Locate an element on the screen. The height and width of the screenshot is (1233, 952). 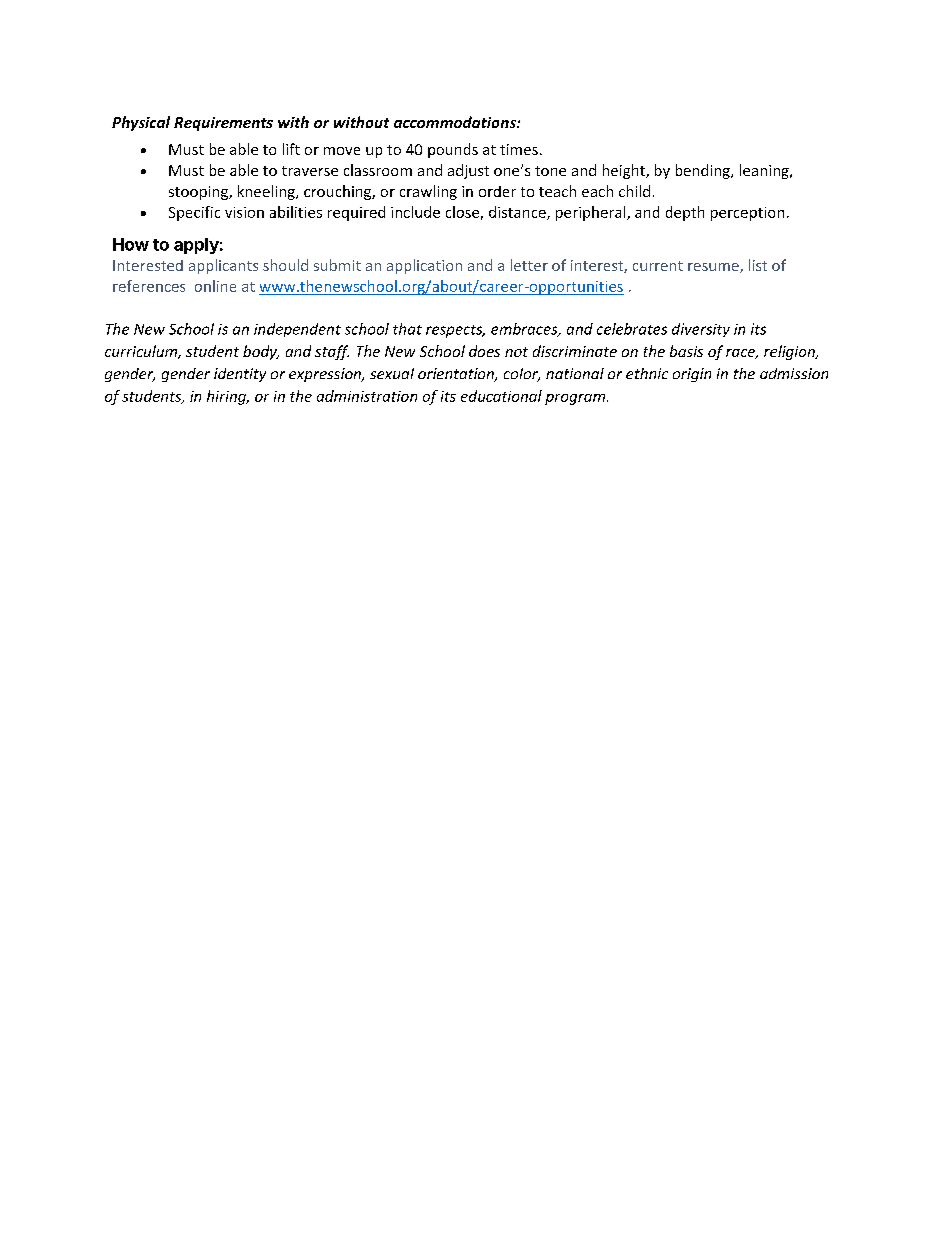
application is located at coordinates (424, 266).
